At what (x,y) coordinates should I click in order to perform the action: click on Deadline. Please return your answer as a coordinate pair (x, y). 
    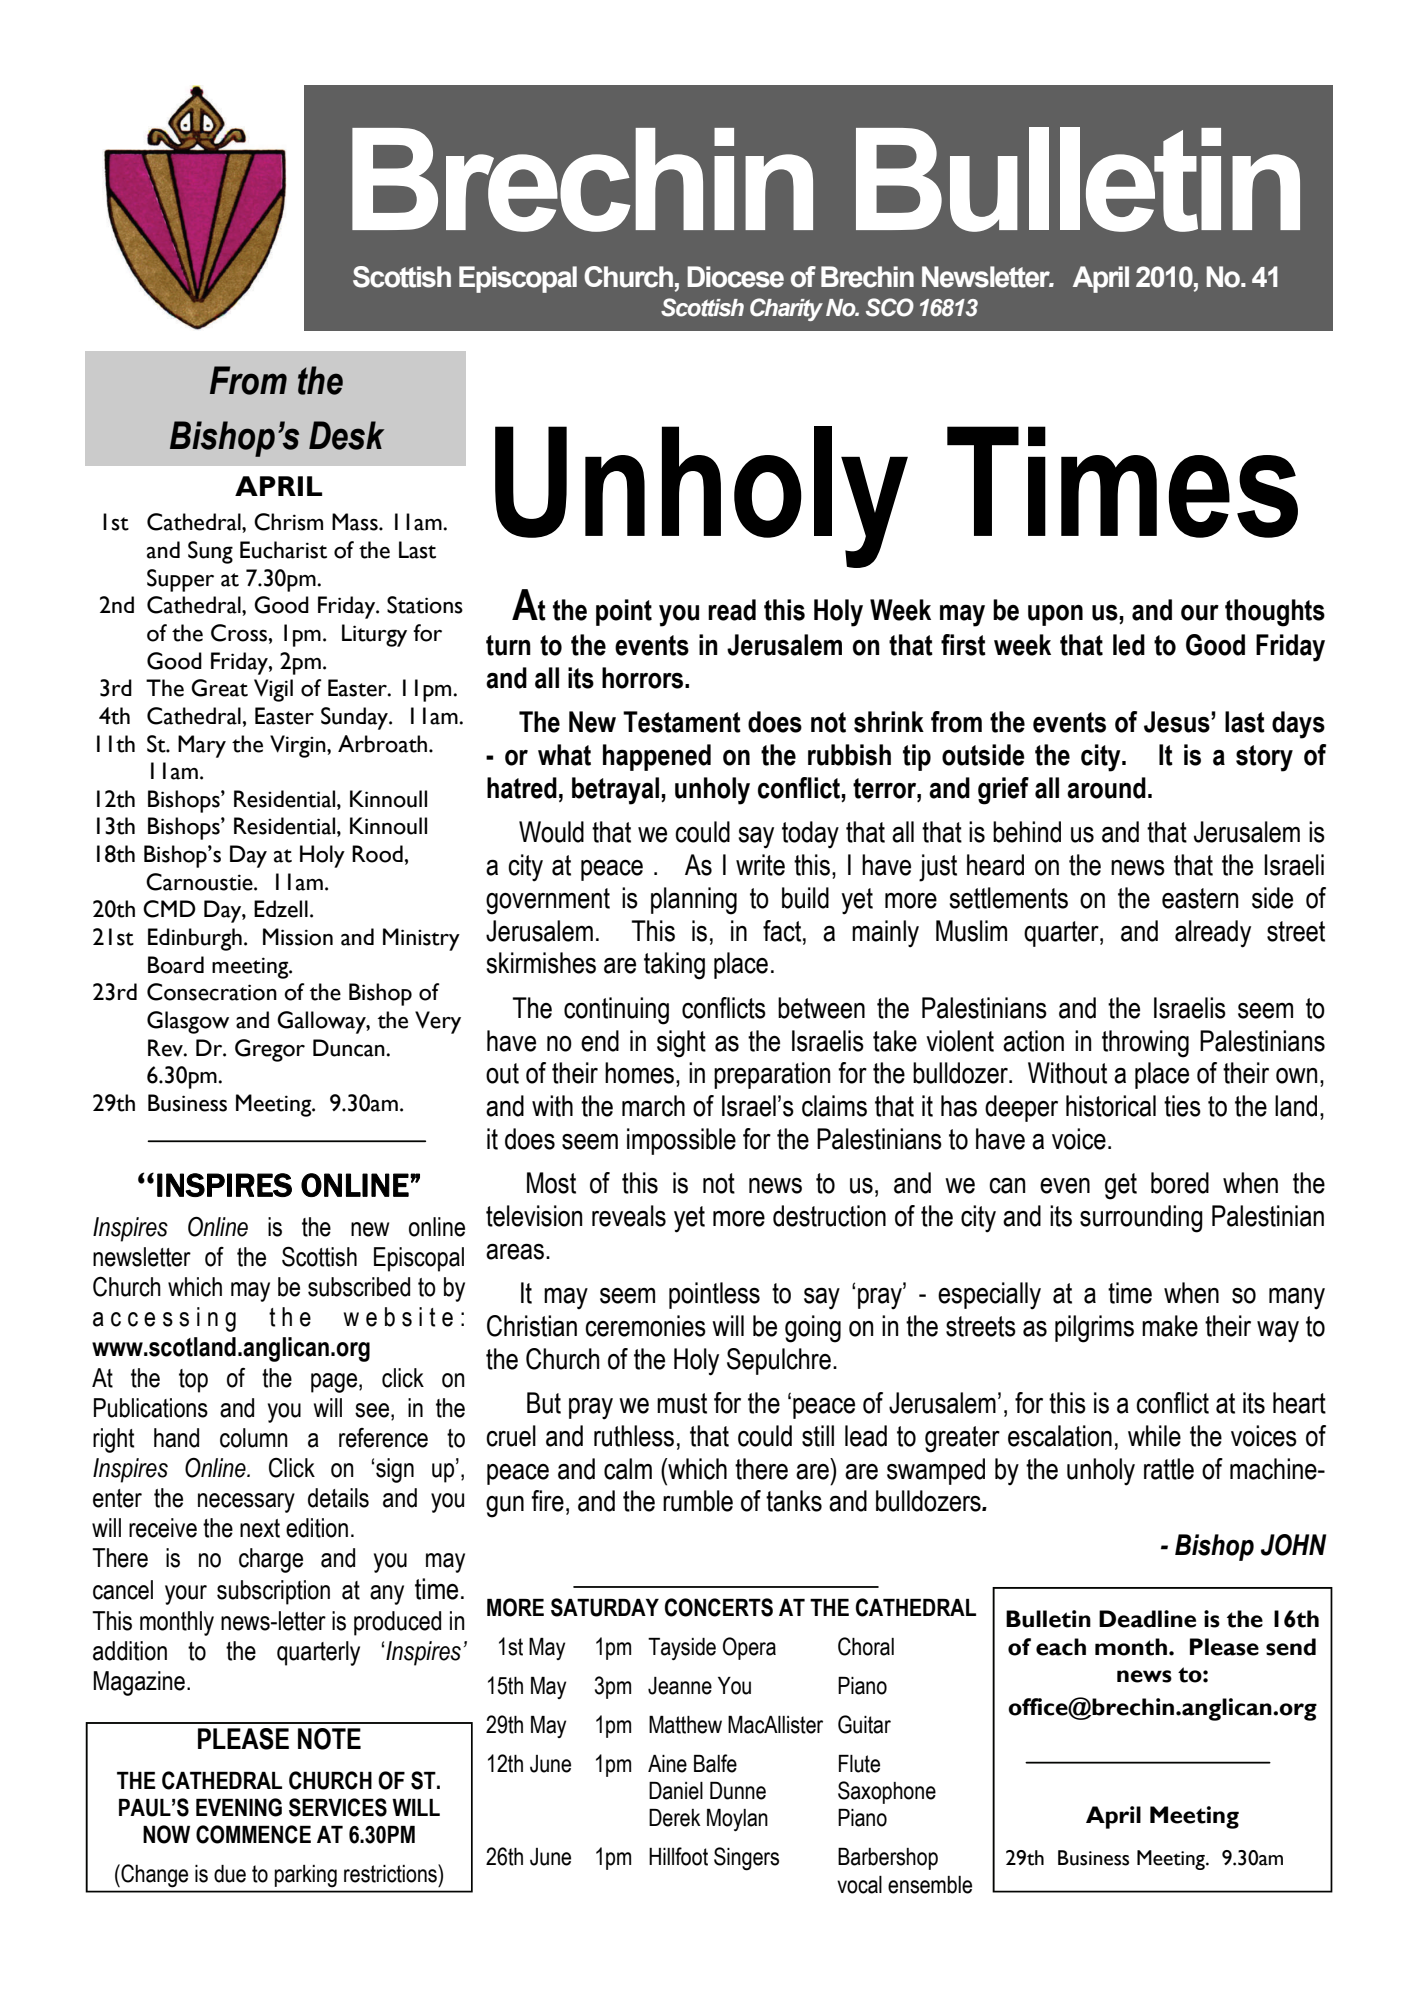
    Looking at the image, I should click on (1147, 1619).
